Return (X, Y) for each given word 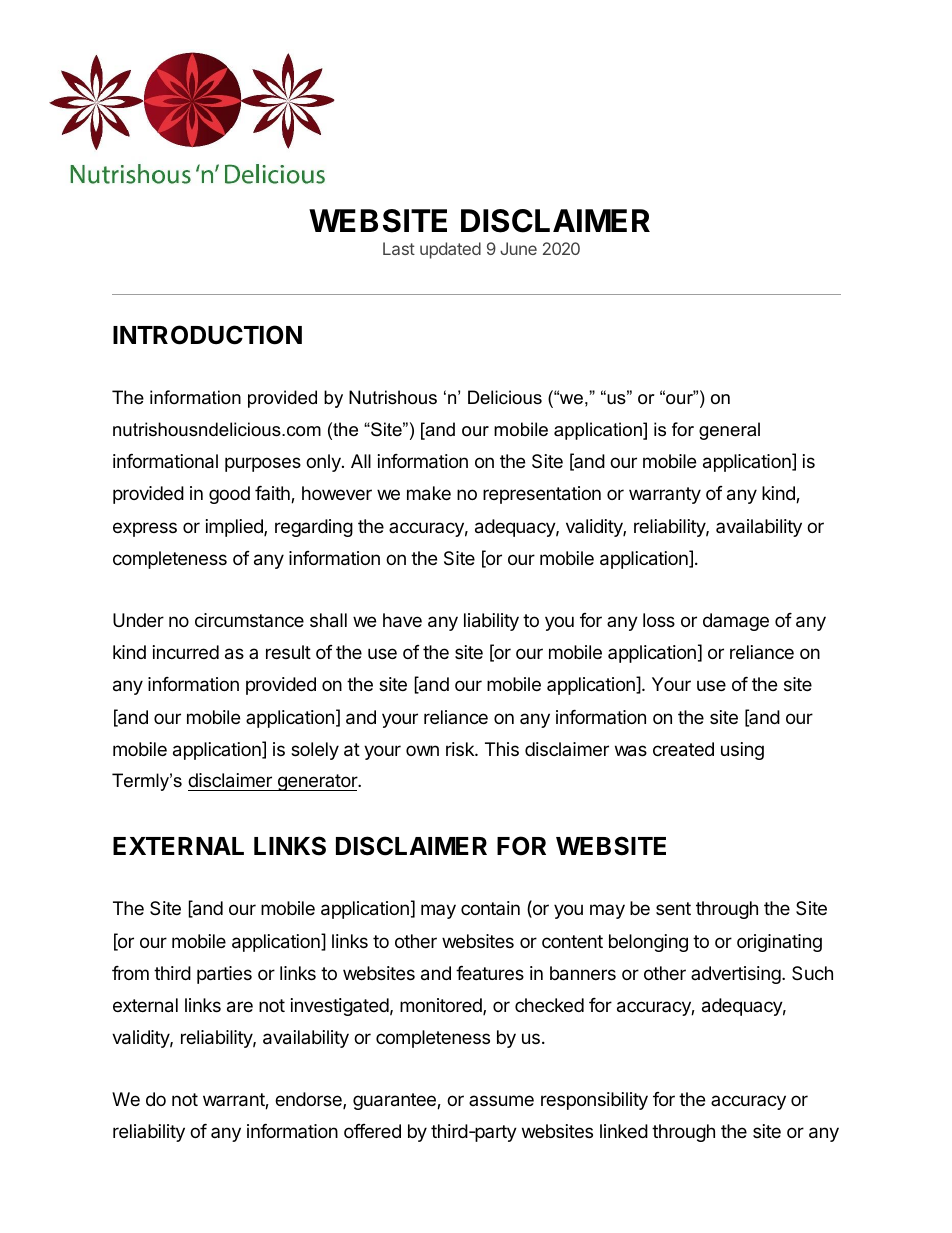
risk (461, 749)
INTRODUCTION (207, 335)
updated (450, 250)
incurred (186, 652)
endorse (309, 1100)
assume (501, 1100)
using (742, 751)
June (518, 248)
